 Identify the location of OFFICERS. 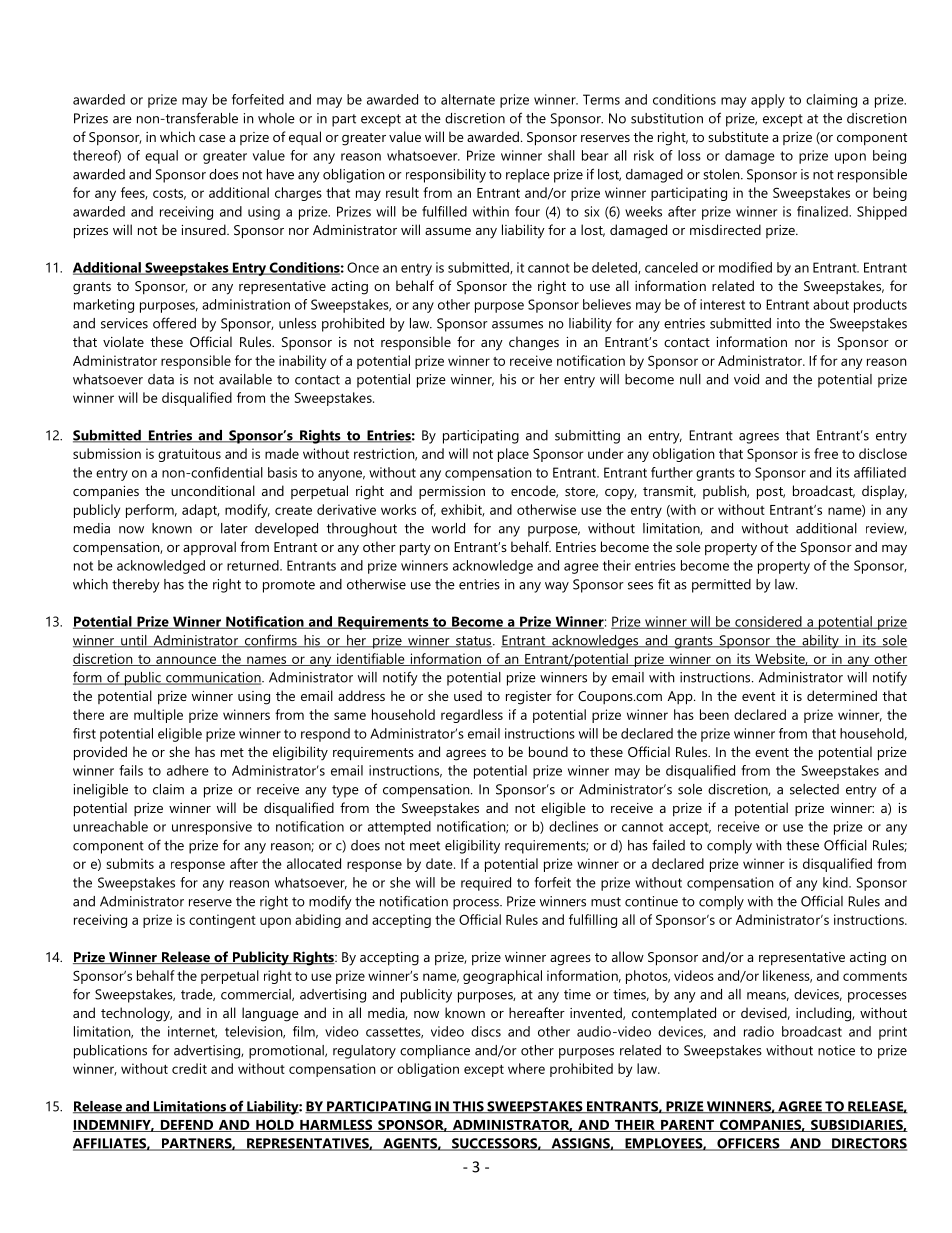
(748, 1144).
